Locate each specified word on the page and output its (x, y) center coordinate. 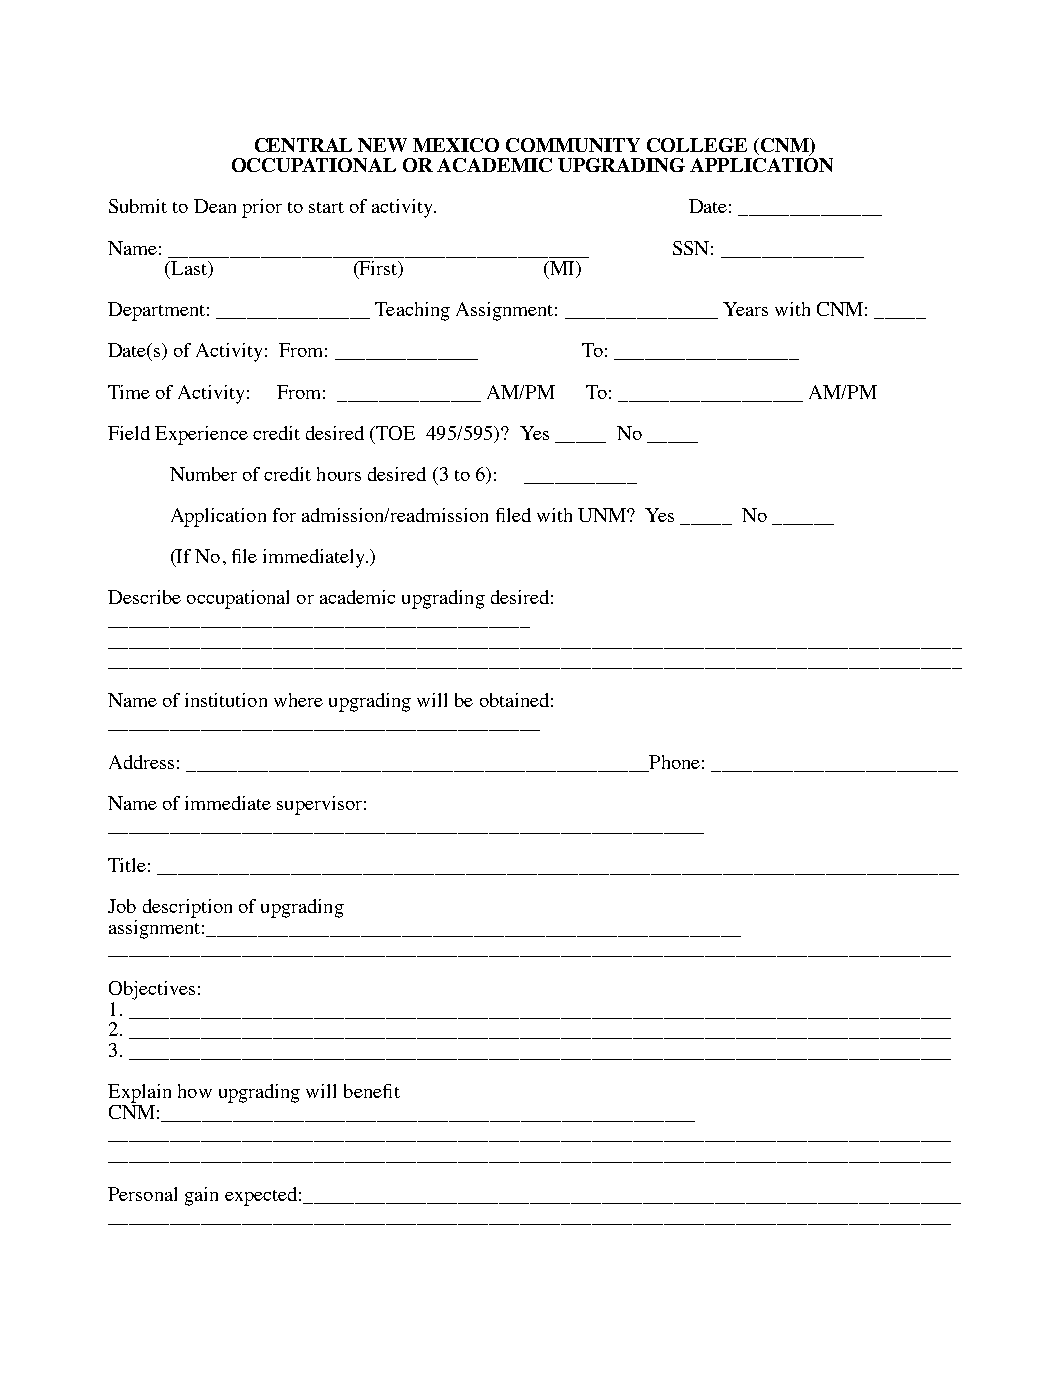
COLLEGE (697, 145)
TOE (394, 433)
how (195, 1091)
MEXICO (456, 145)
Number (203, 474)
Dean (215, 206)
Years (745, 309)
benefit (372, 1091)
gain (201, 1196)
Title (127, 865)
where (298, 700)
